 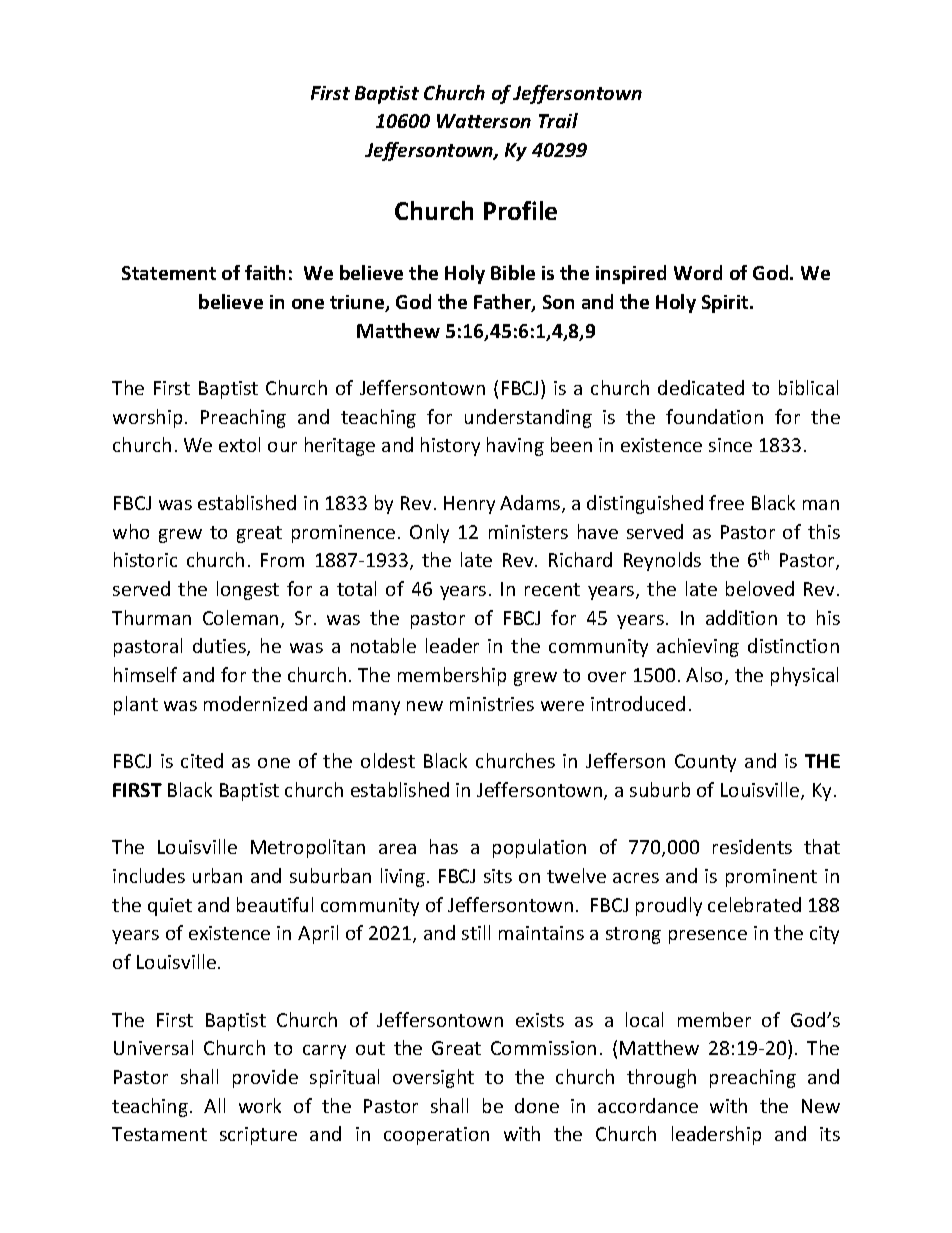 What do you see at coordinates (202, 760) in the screenshot?
I see `cited` at bounding box center [202, 760].
